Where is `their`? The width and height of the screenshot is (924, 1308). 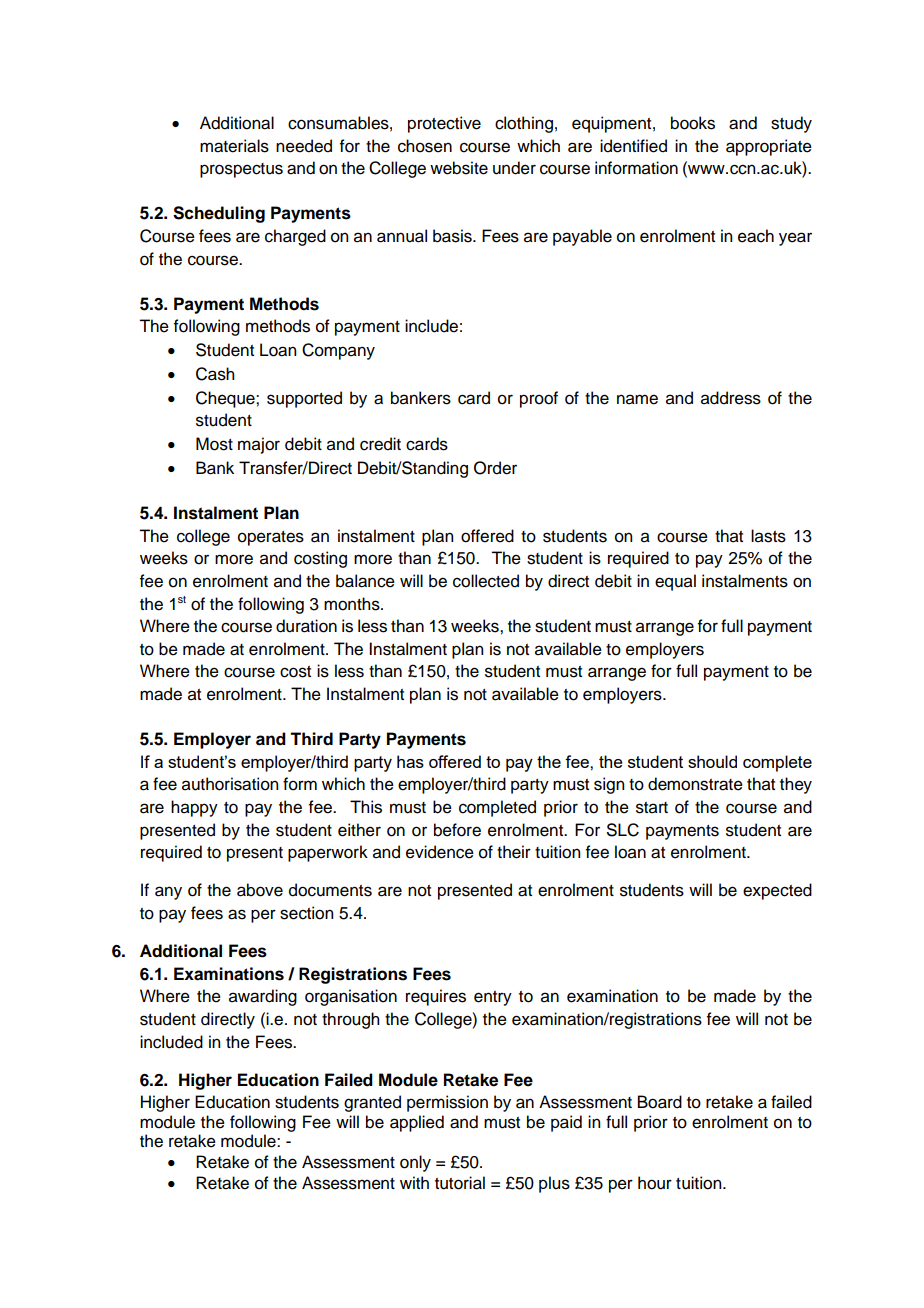
their is located at coordinates (514, 852).
